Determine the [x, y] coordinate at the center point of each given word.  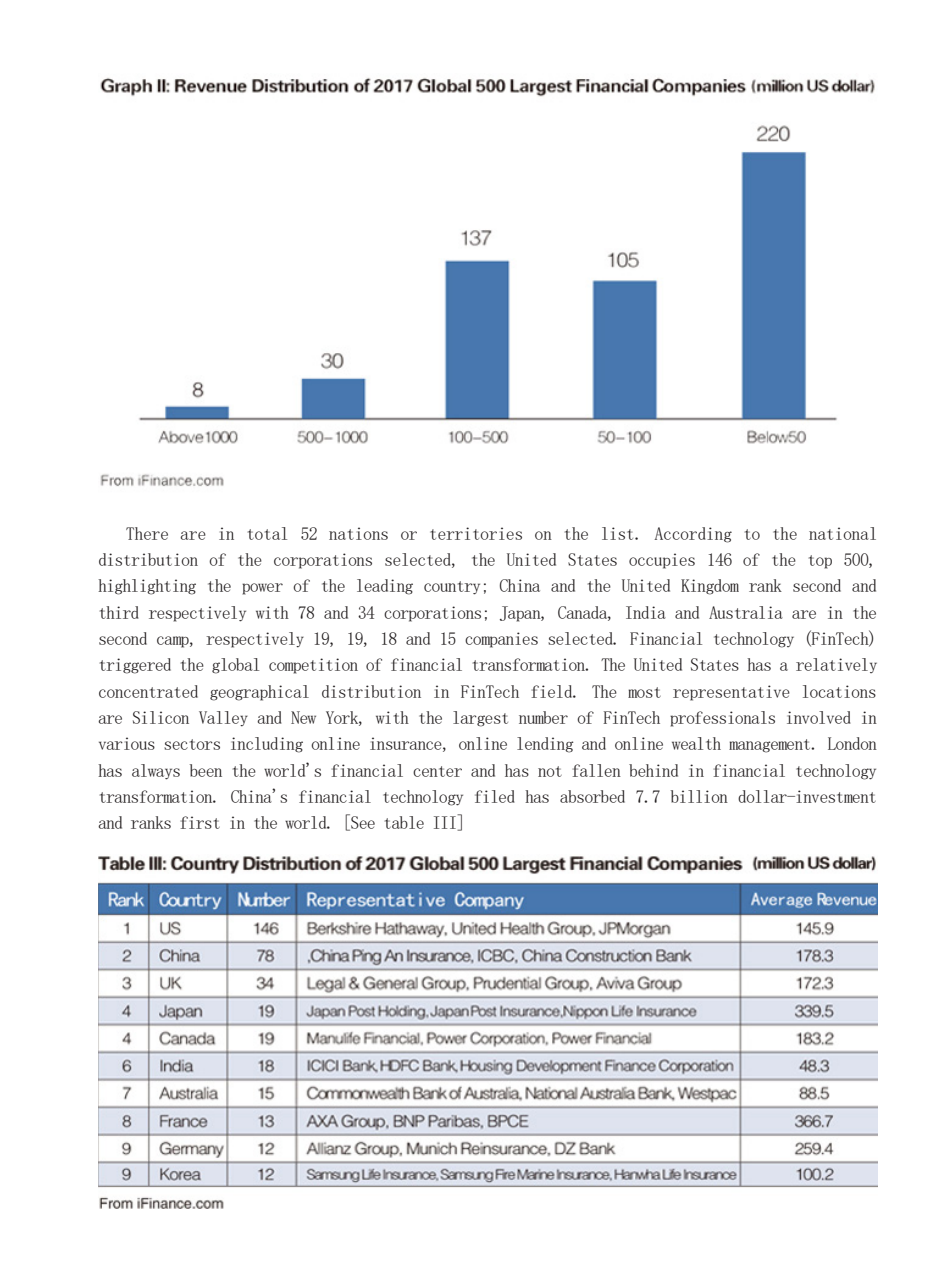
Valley [223, 719]
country [452, 588]
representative [731, 693]
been [206, 770]
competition [313, 666]
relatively [836, 665]
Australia [746, 612]
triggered [135, 666]
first [200, 822]
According [693, 535]
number [543, 717]
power [262, 589]
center [437, 771]
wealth [696, 743]
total [267, 533]
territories [476, 533]
